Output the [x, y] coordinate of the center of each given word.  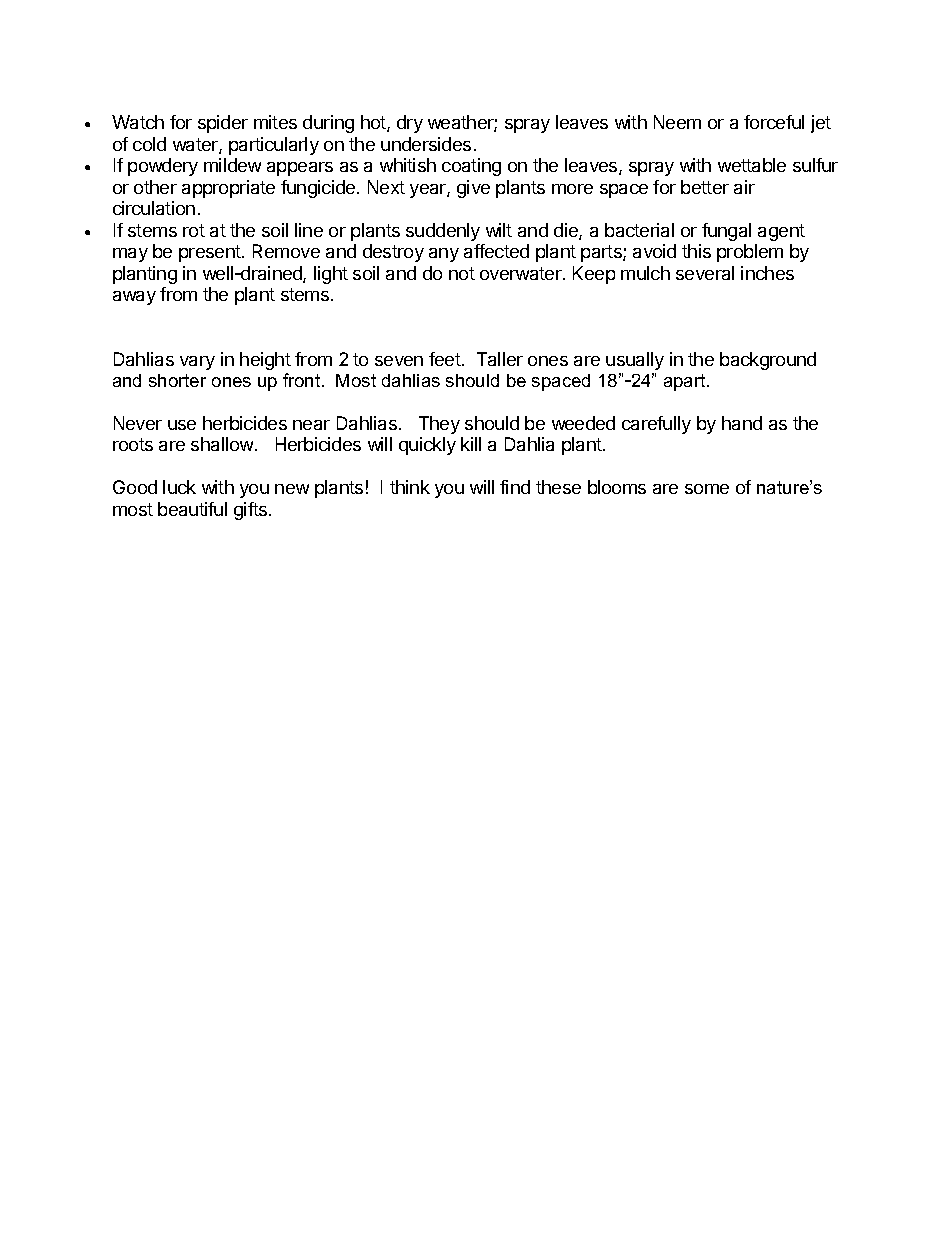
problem [750, 253]
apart [686, 382]
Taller [500, 359]
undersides [426, 144]
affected [496, 251]
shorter [177, 380]
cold [149, 144]
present [211, 253]
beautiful [192, 509]
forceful [774, 122]
